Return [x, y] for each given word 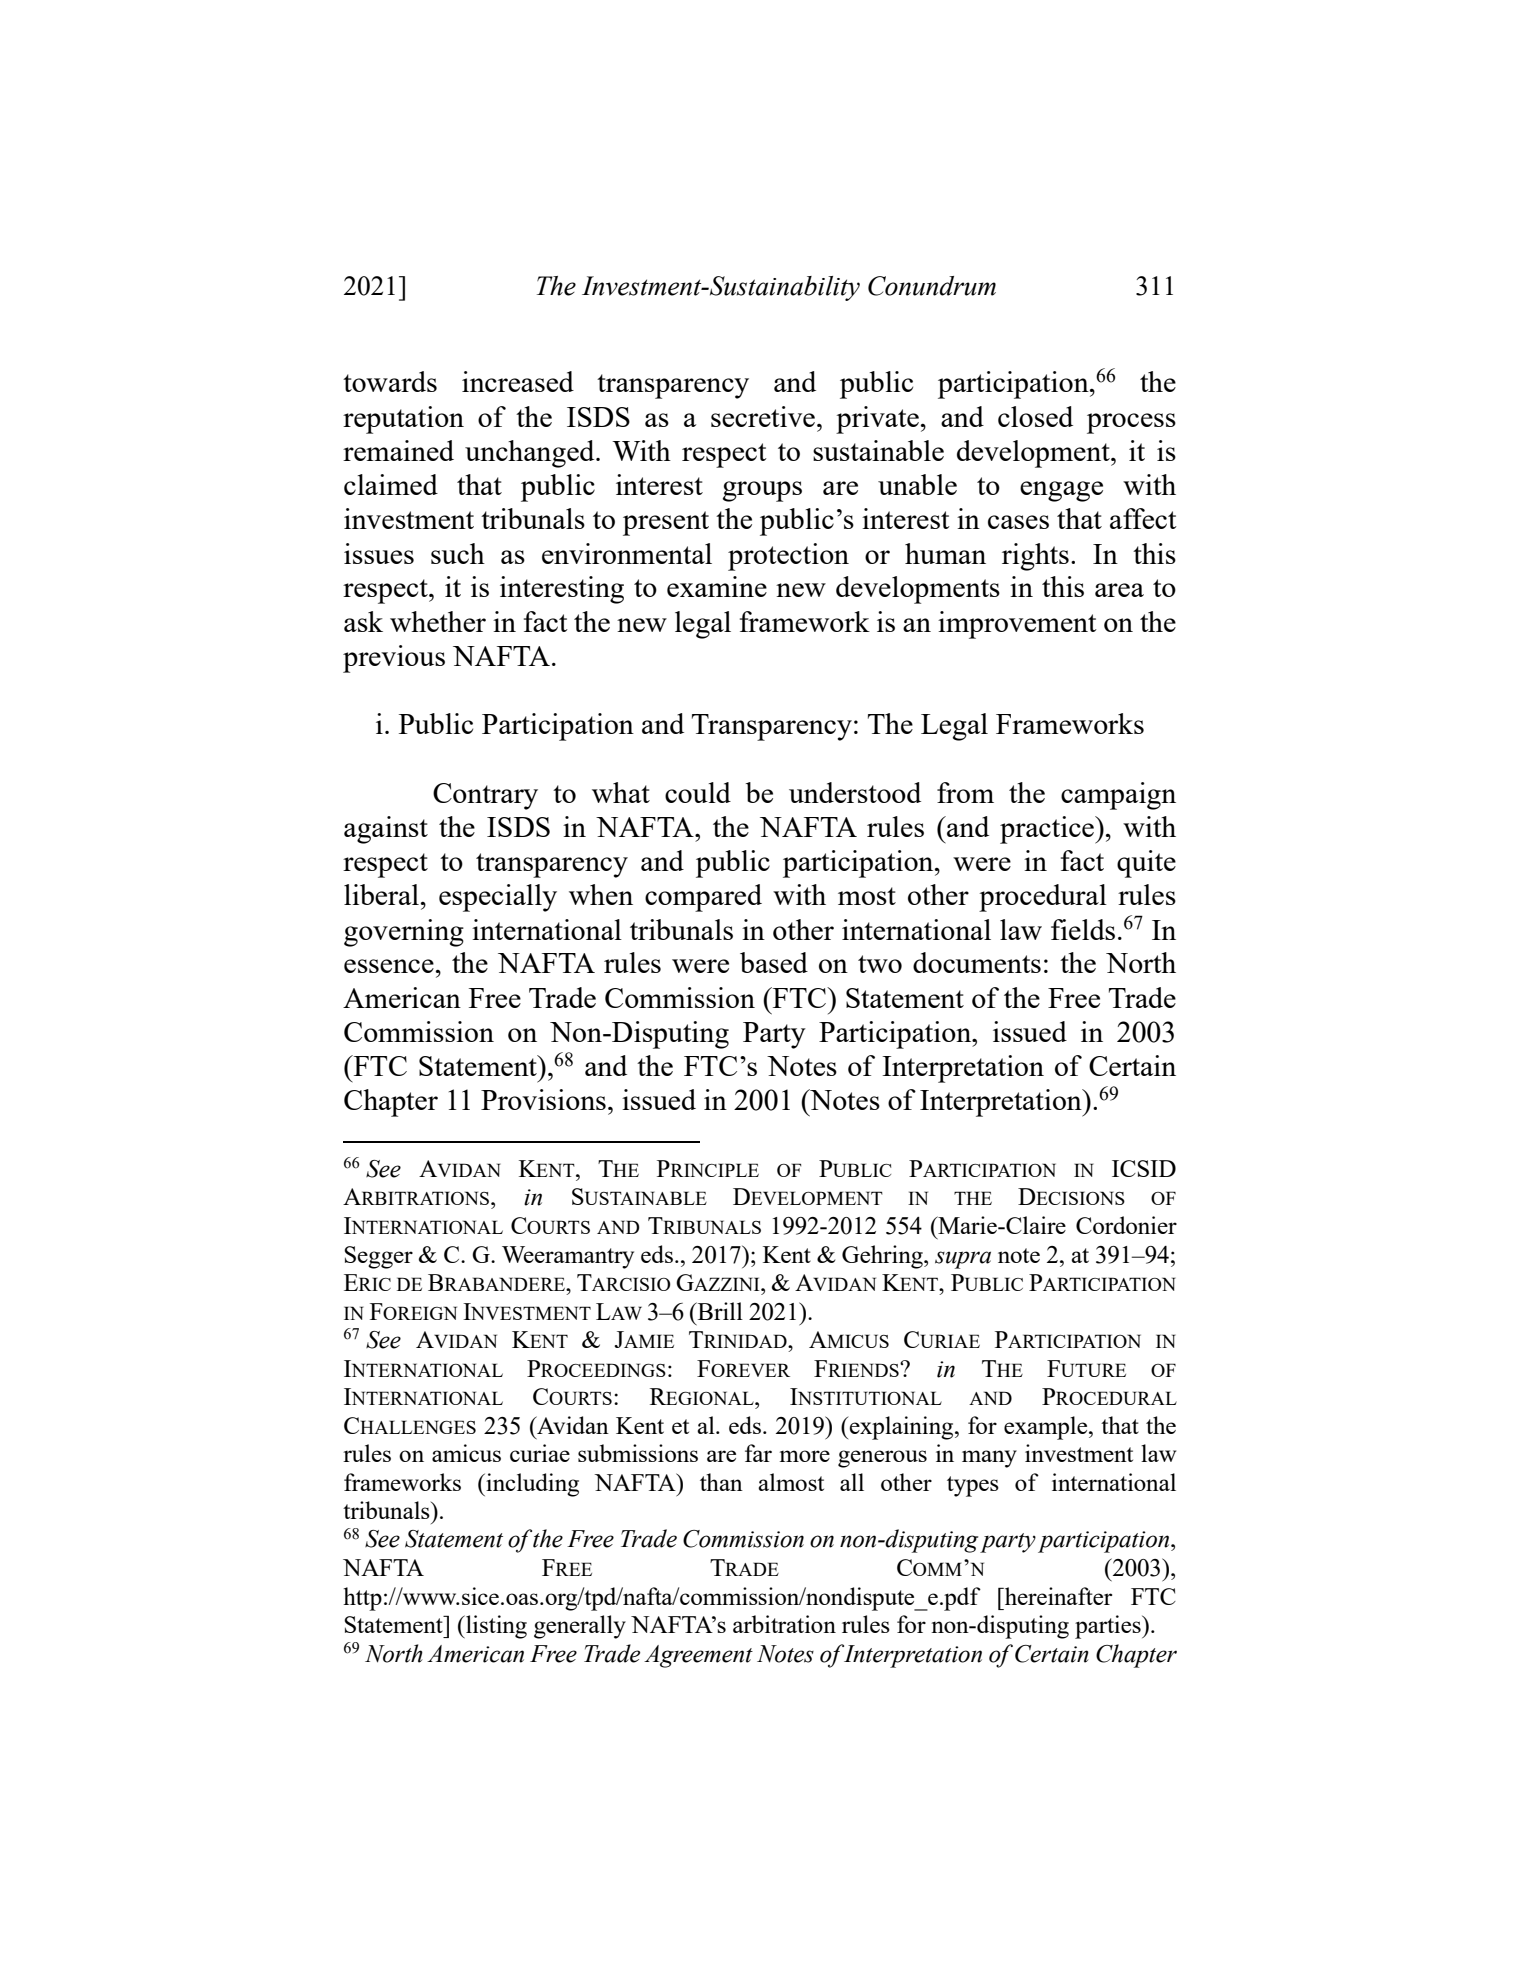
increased [518, 381]
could [698, 792]
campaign [1118, 796]
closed [1035, 416]
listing [495, 1627]
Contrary [485, 796]
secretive [763, 416]
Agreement [698, 1656]
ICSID [1144, 1168]
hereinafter [1057, 1596]
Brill [719, 1311]
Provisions [543, 1099]
